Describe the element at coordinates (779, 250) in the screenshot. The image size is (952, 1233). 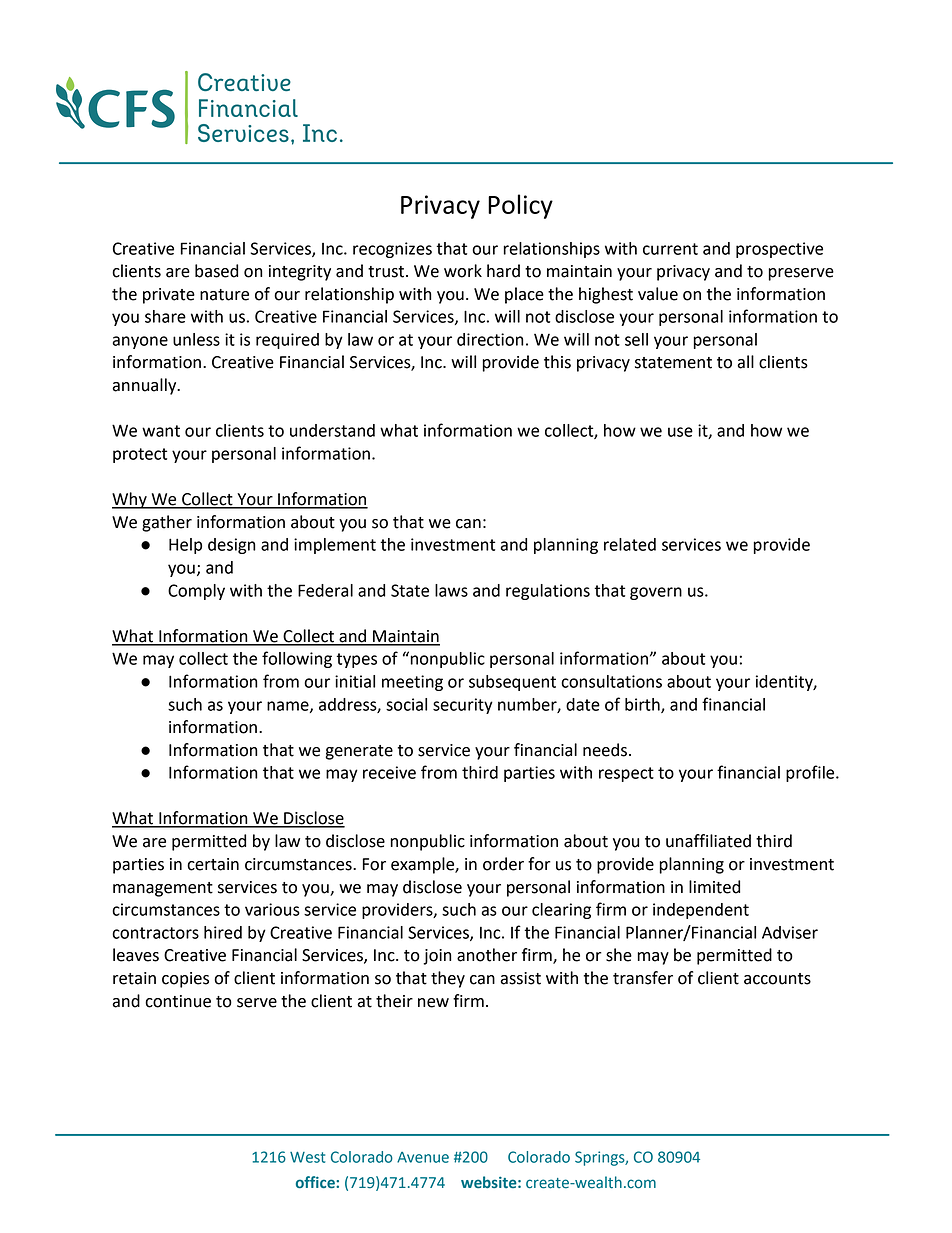
I see `prospective` at that location.
